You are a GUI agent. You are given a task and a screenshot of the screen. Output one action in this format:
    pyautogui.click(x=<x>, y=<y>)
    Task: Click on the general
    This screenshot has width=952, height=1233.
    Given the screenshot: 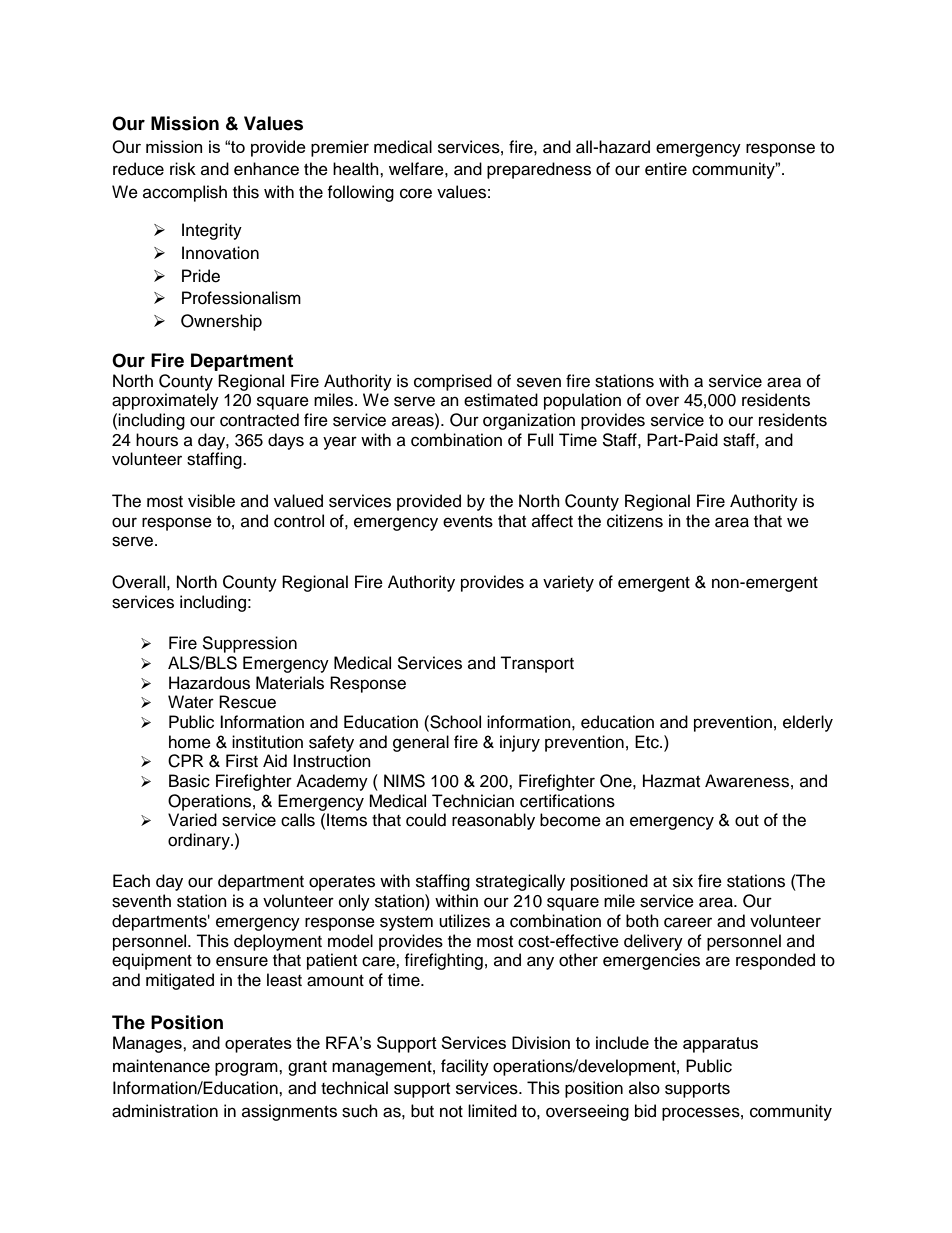 What is the action you would take?
    pyautogui.click(x=421, y=743)
